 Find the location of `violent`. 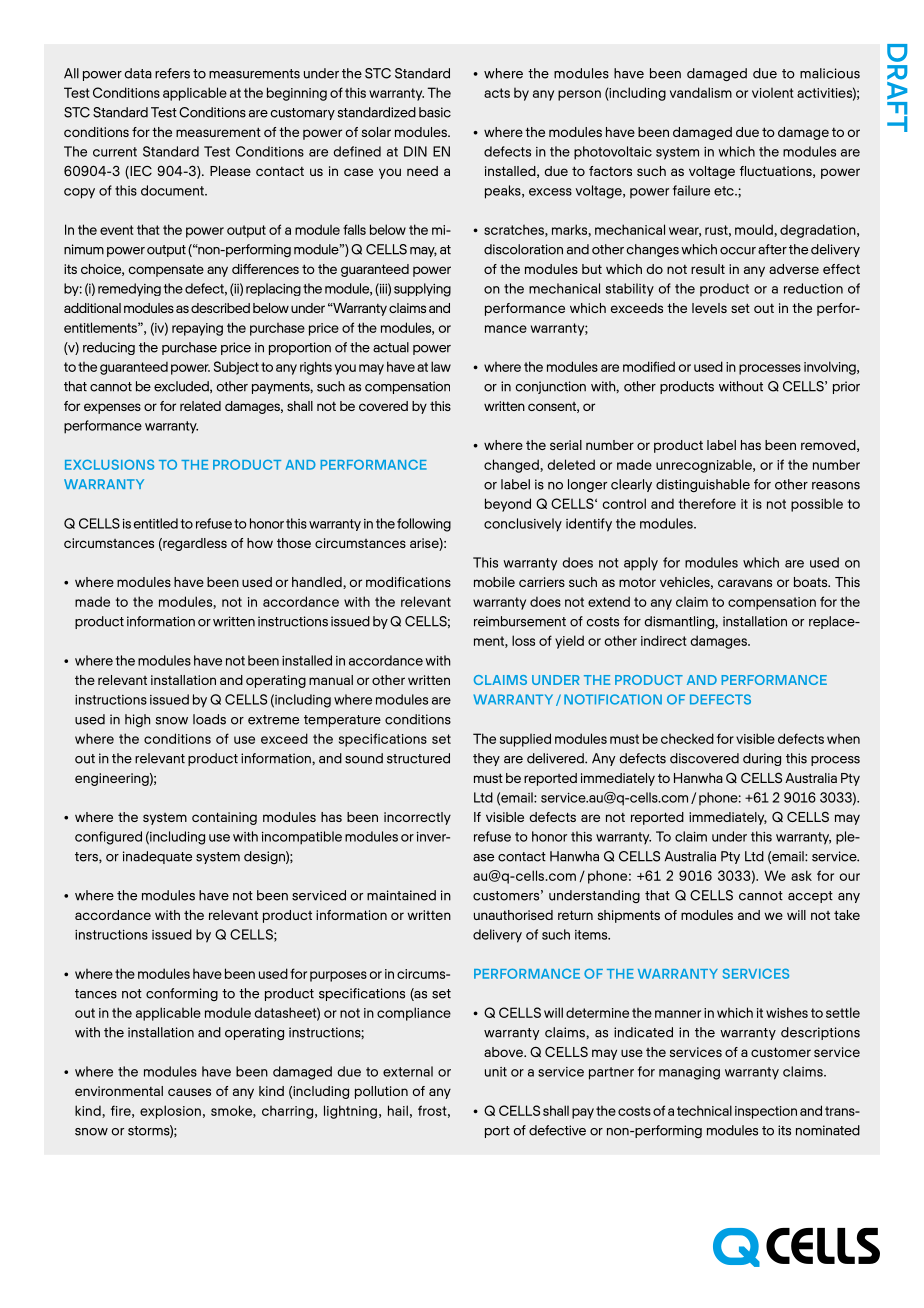

violent is located at coordinates (773, 93).
